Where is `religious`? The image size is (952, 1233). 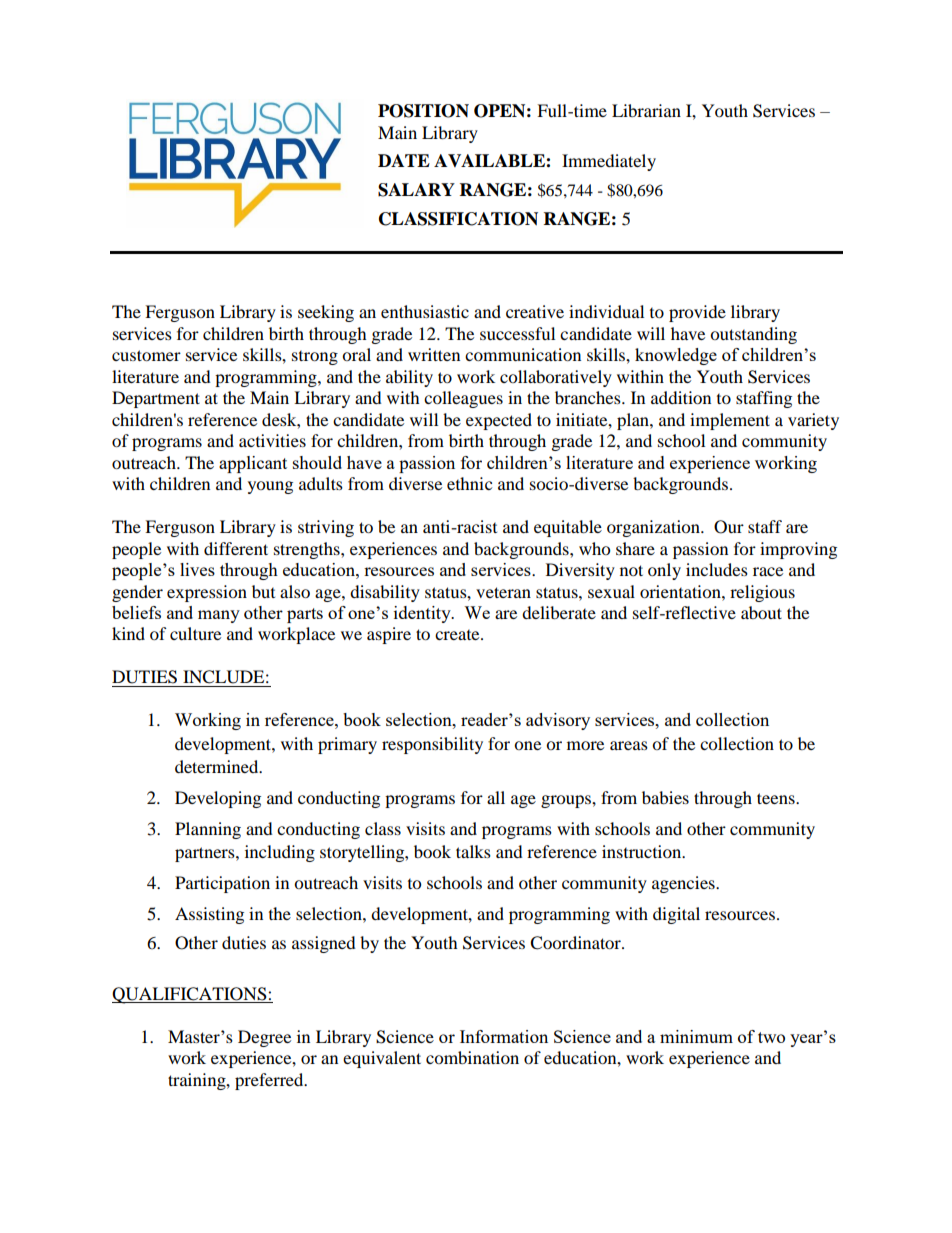 religious is located at coordinates (762, 593).
